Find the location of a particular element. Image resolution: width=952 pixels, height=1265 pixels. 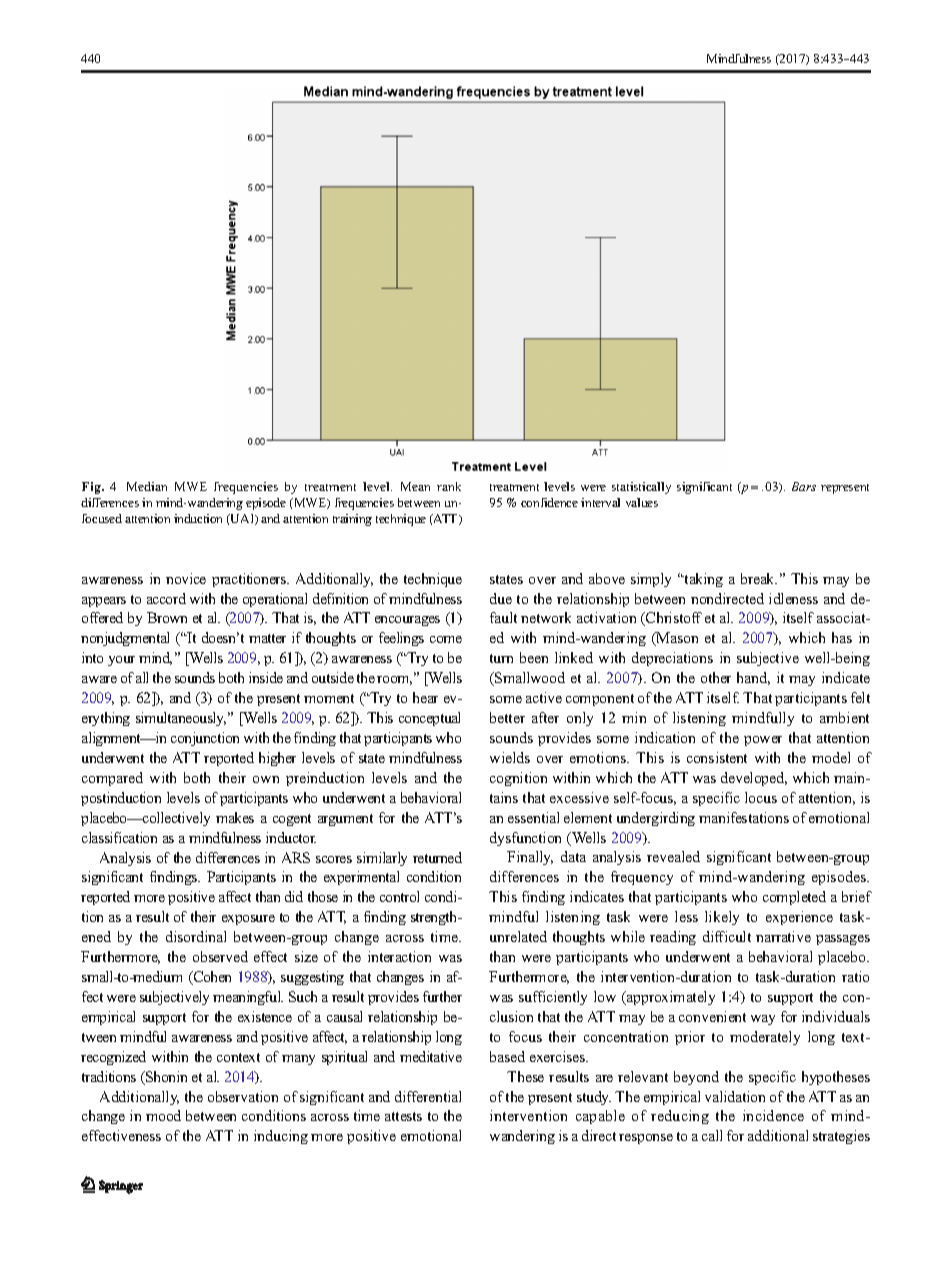

did is located at coordinates (294, 896).
